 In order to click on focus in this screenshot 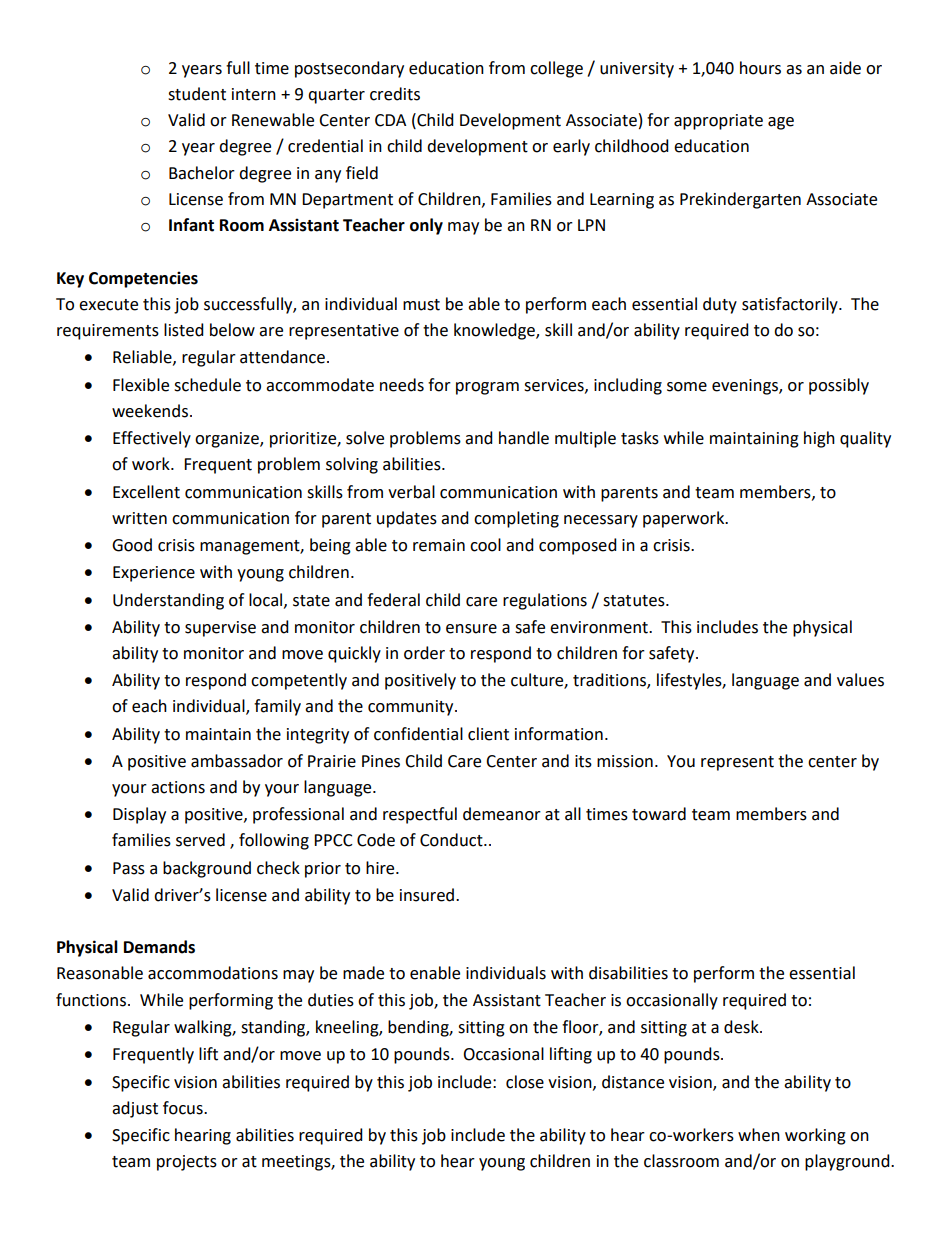, I will do `click(184, 1108)`.
